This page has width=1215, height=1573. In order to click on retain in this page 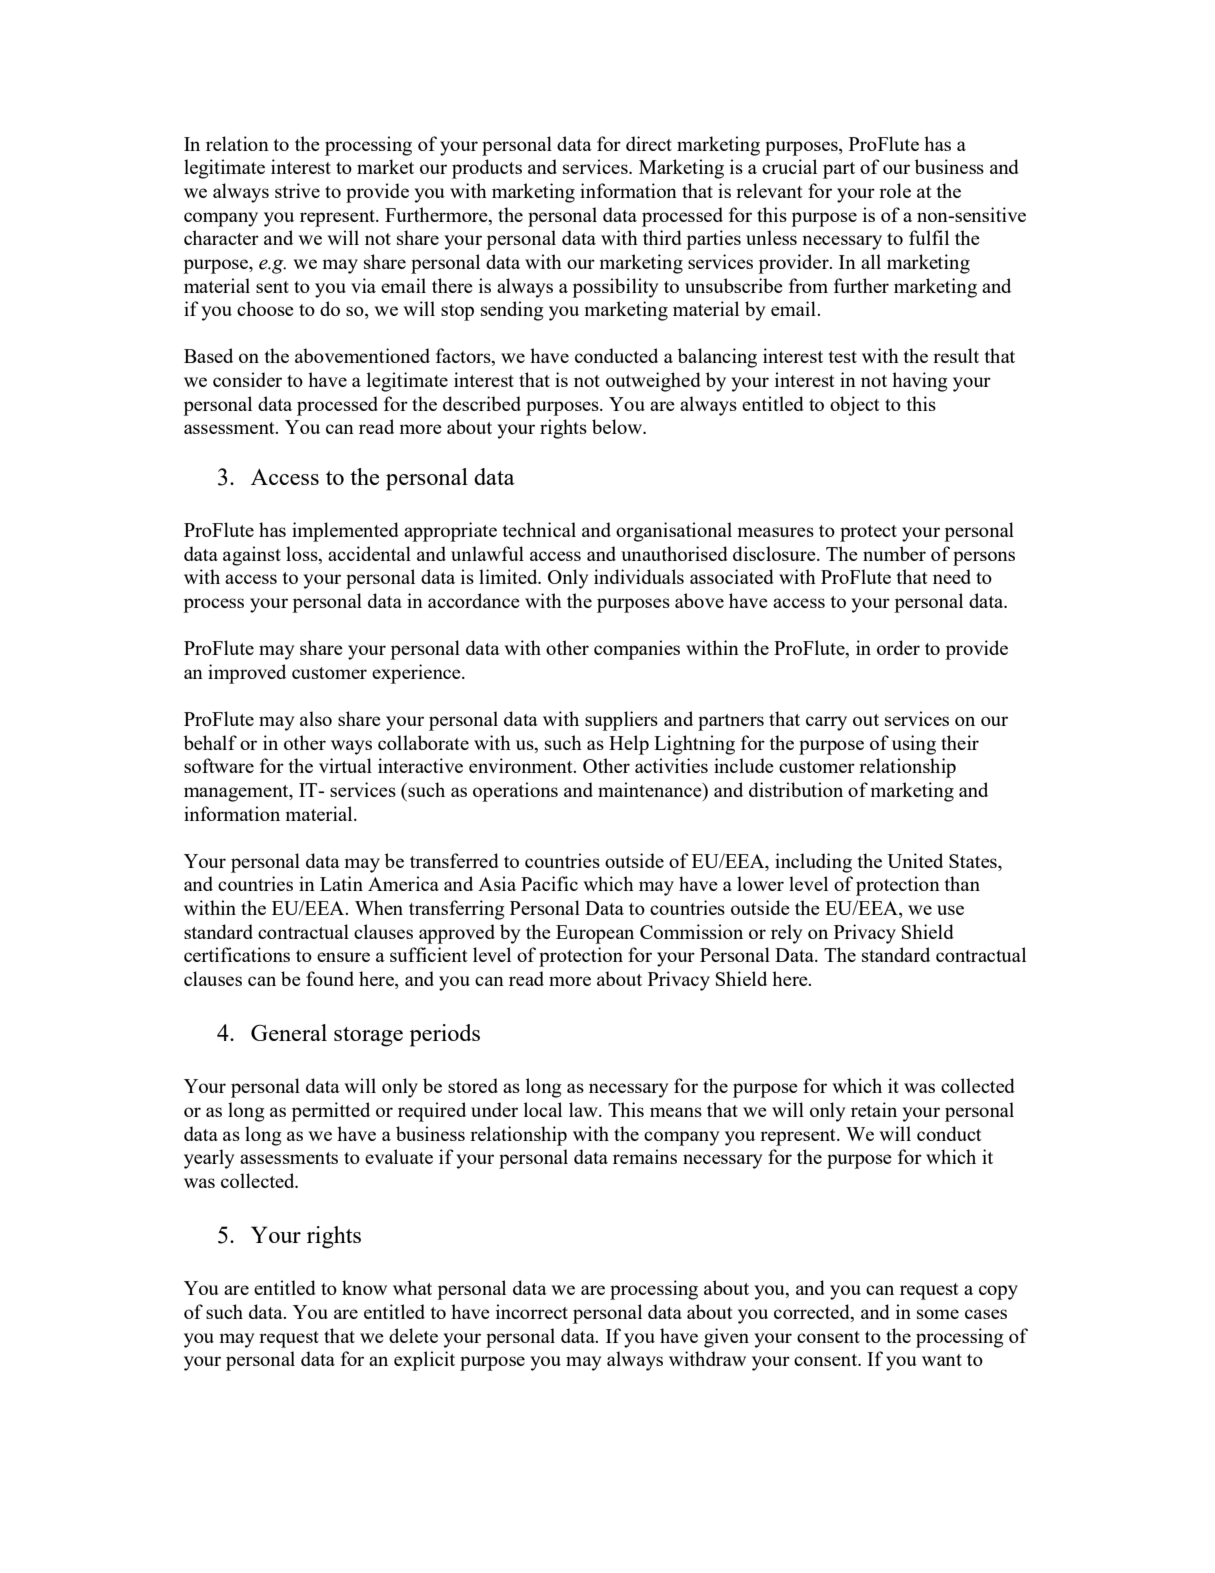, I will do `click(874, 1109)`.
